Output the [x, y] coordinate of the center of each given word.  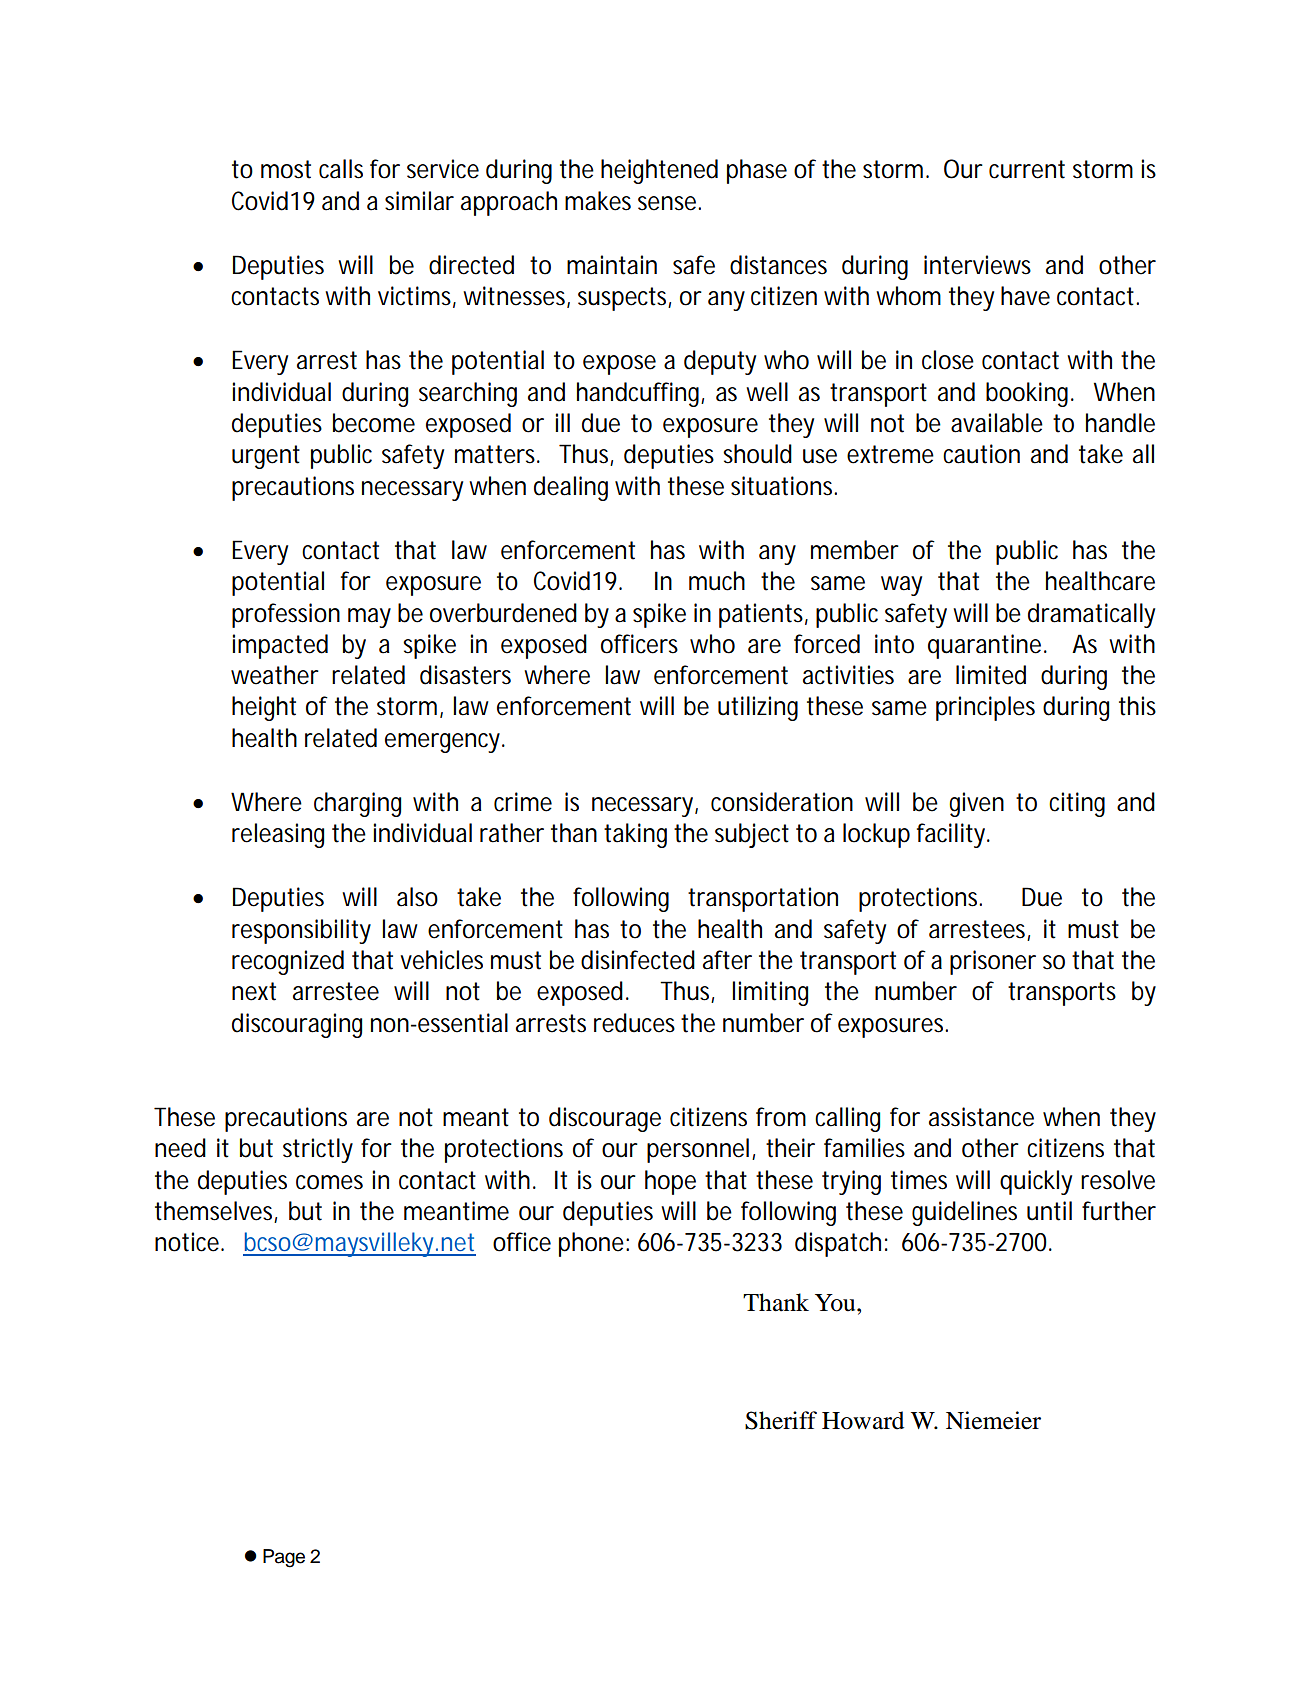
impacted [280, 646]
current [1027, 169]
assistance [981, 1117]
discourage [605, 1119]
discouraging [297, 1025]
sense [669, 203]
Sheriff [781, 1420]
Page [284, 1558]
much [717, 581]
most [286, 169]
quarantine [986, 646]
